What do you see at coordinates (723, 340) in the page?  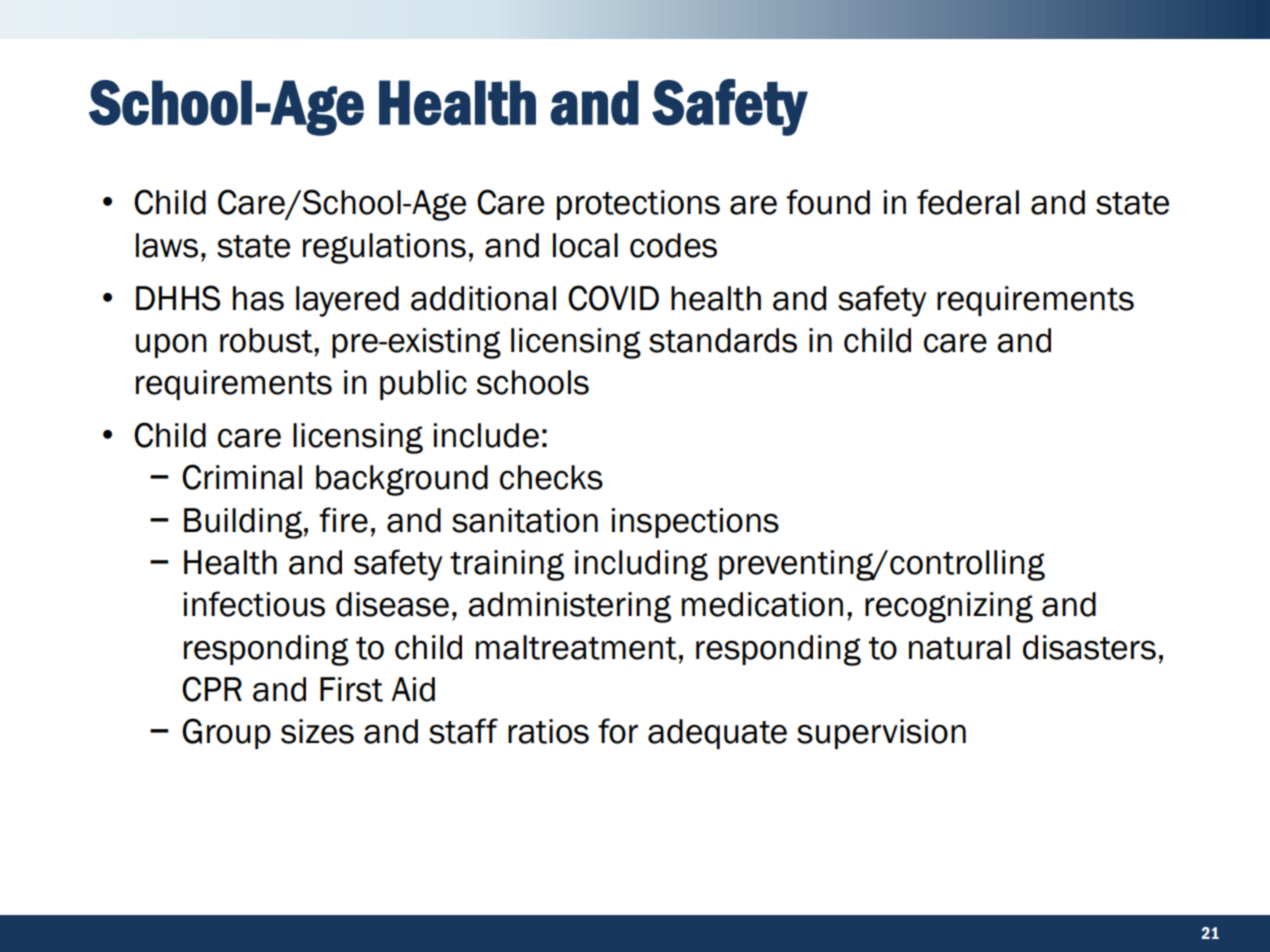 I see `standards` at bounding box center [723, 340].
